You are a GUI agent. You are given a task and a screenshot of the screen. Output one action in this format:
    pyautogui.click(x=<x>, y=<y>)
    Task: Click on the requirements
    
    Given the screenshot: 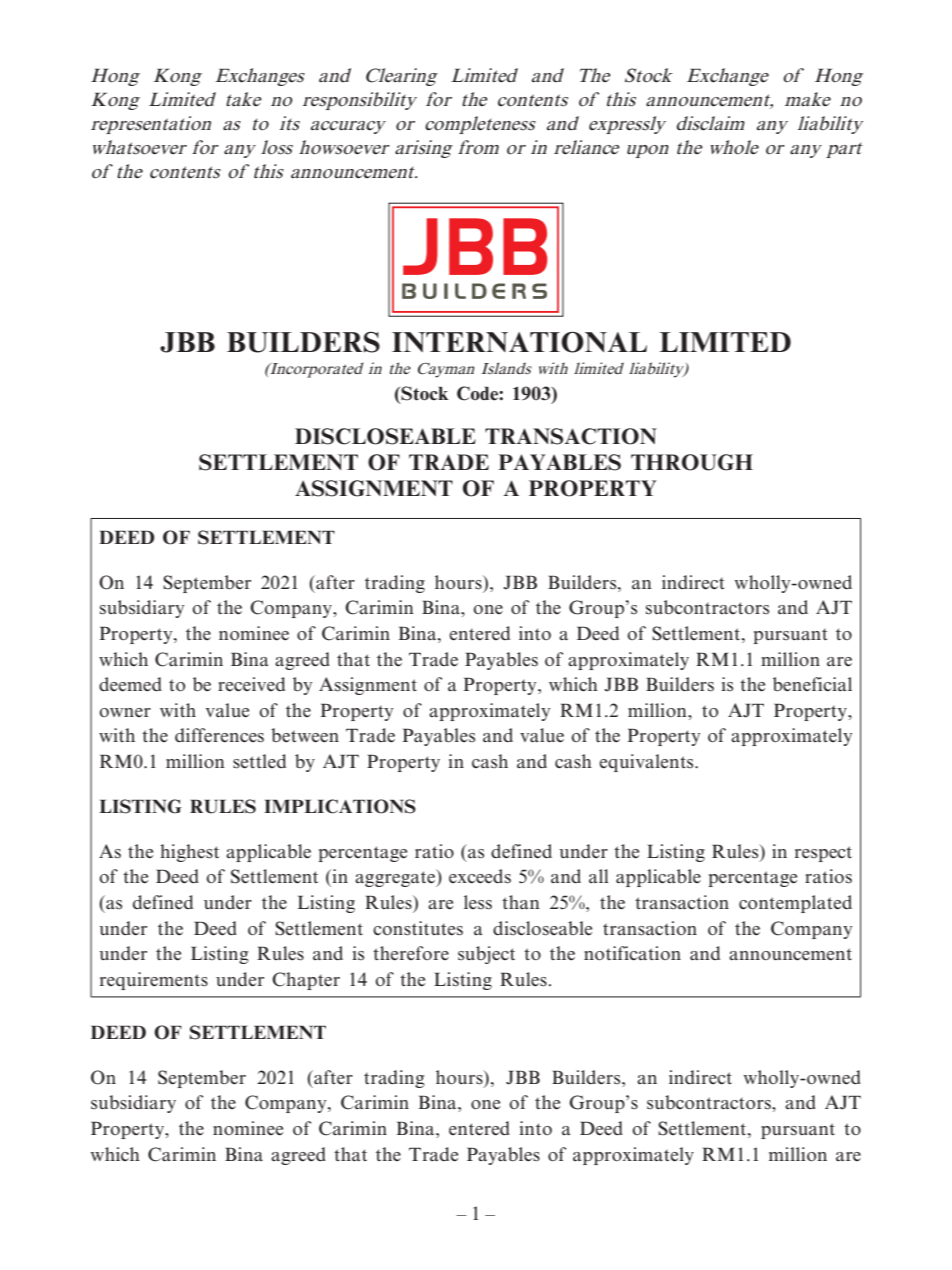 What is the action you would take?
    pyautogui.click(x=154, y=981)
